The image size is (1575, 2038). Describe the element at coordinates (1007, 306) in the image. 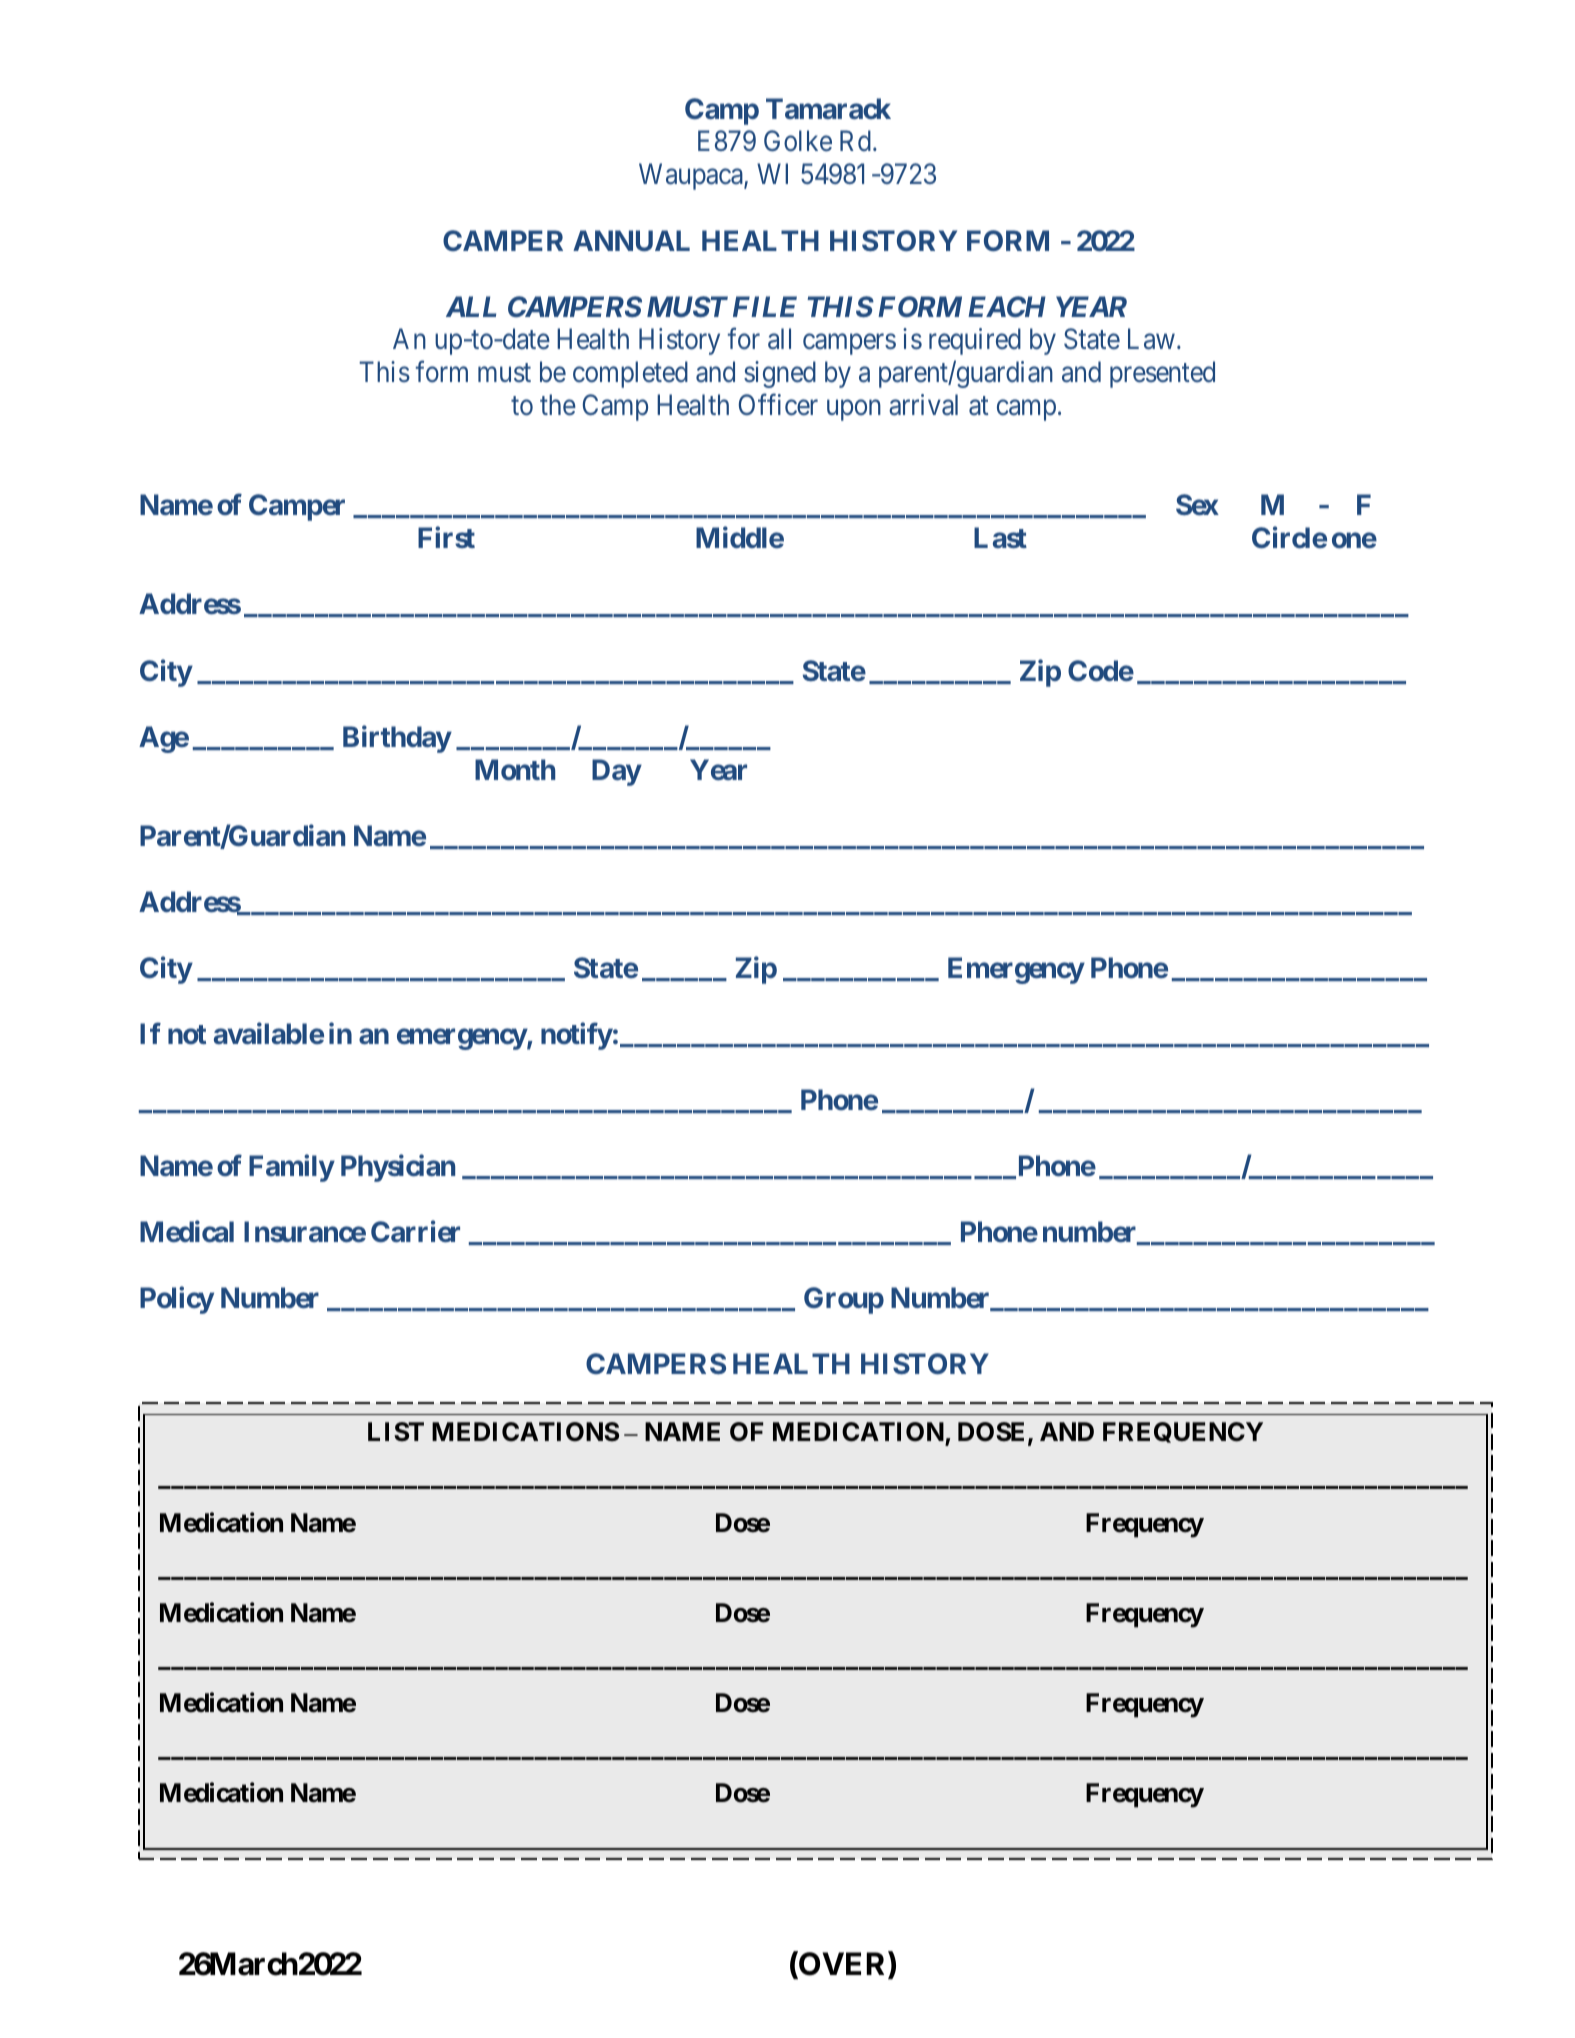

I see `EACH` at that location.
